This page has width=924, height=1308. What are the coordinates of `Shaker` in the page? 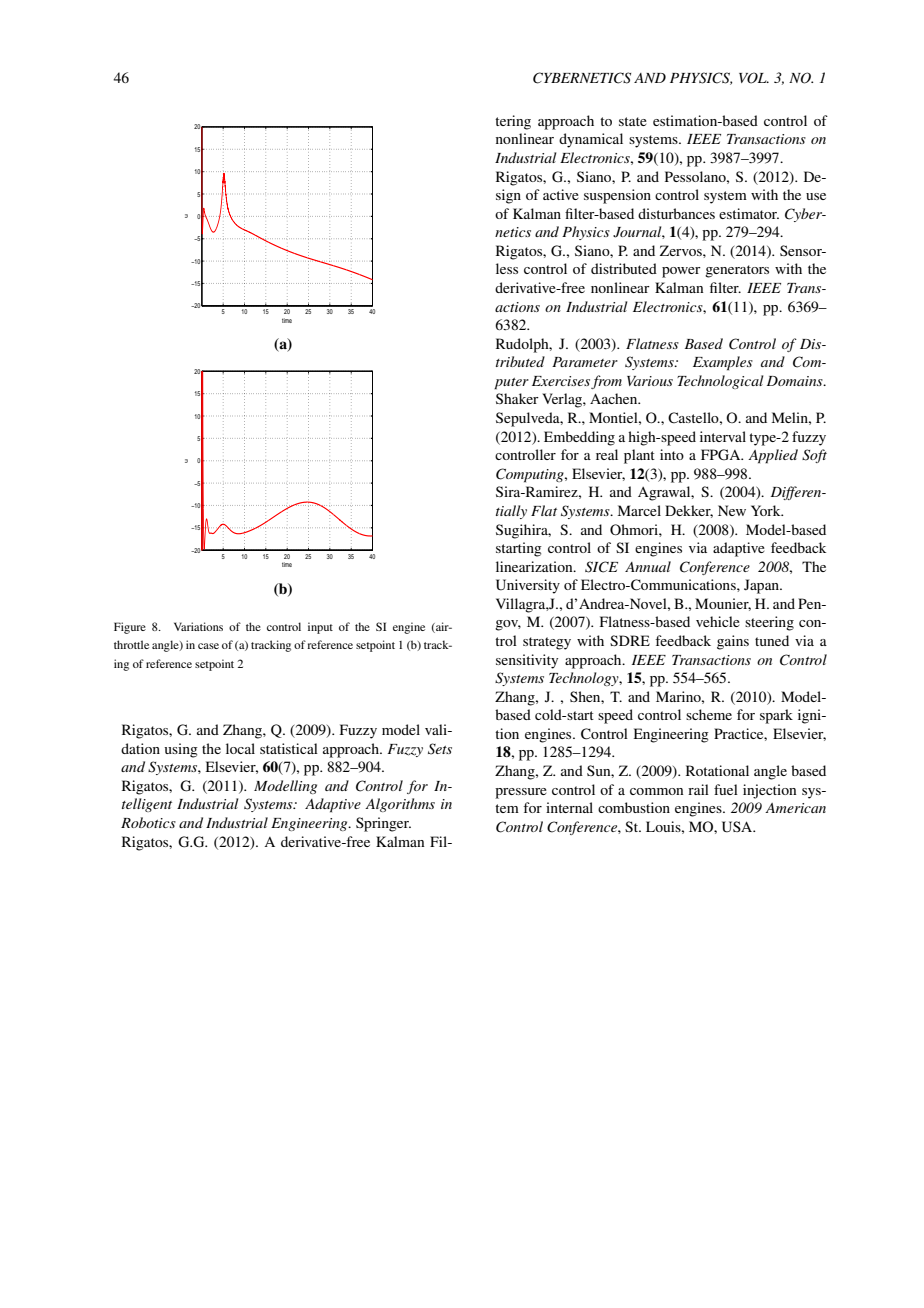 It's located at (517, 398).
